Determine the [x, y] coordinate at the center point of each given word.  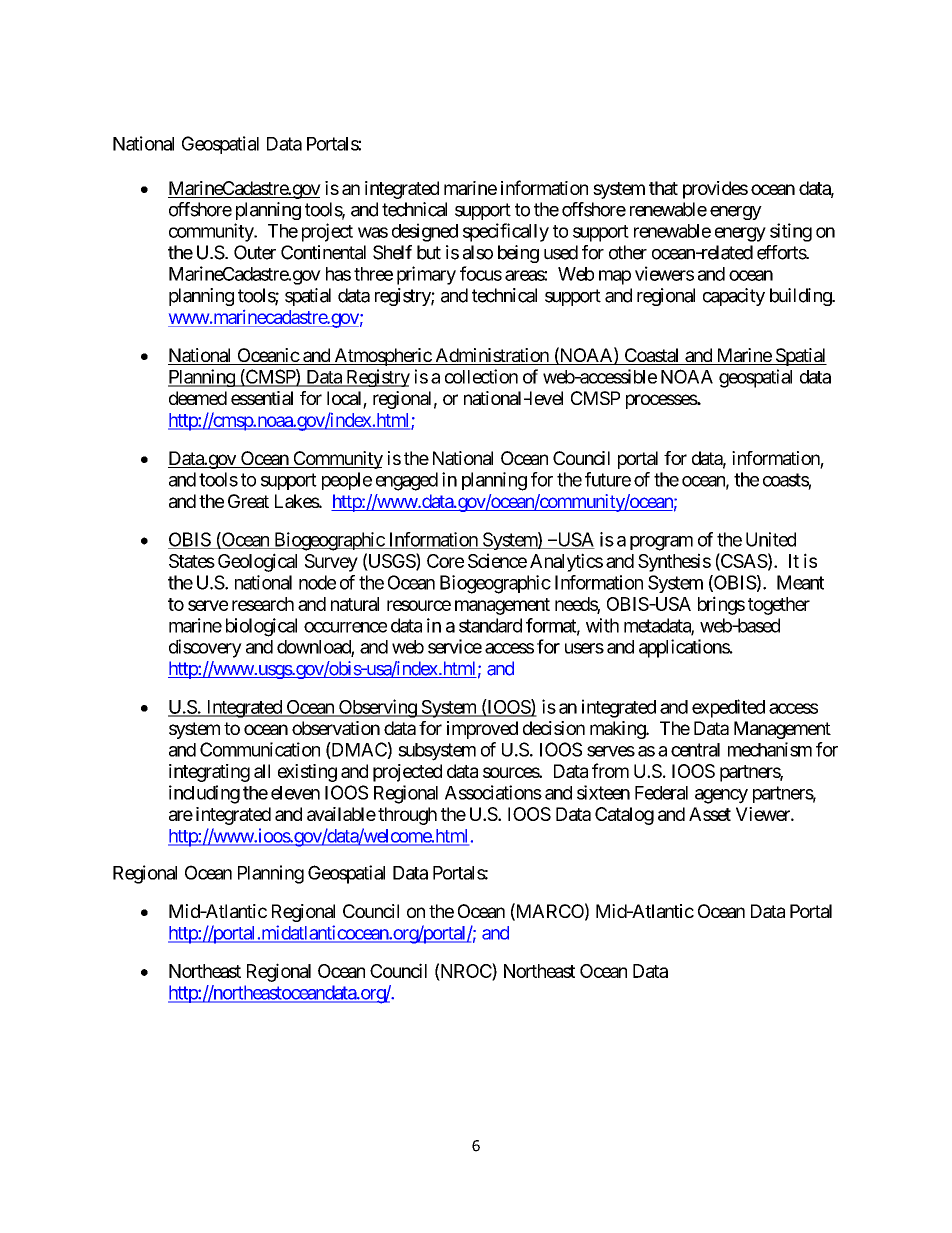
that [663, 188]
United [771, 539]
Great [248, 501]
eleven [295, 793]
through [407, 816]
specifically [506, 232]
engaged [407, 481]
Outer [255, 252]
